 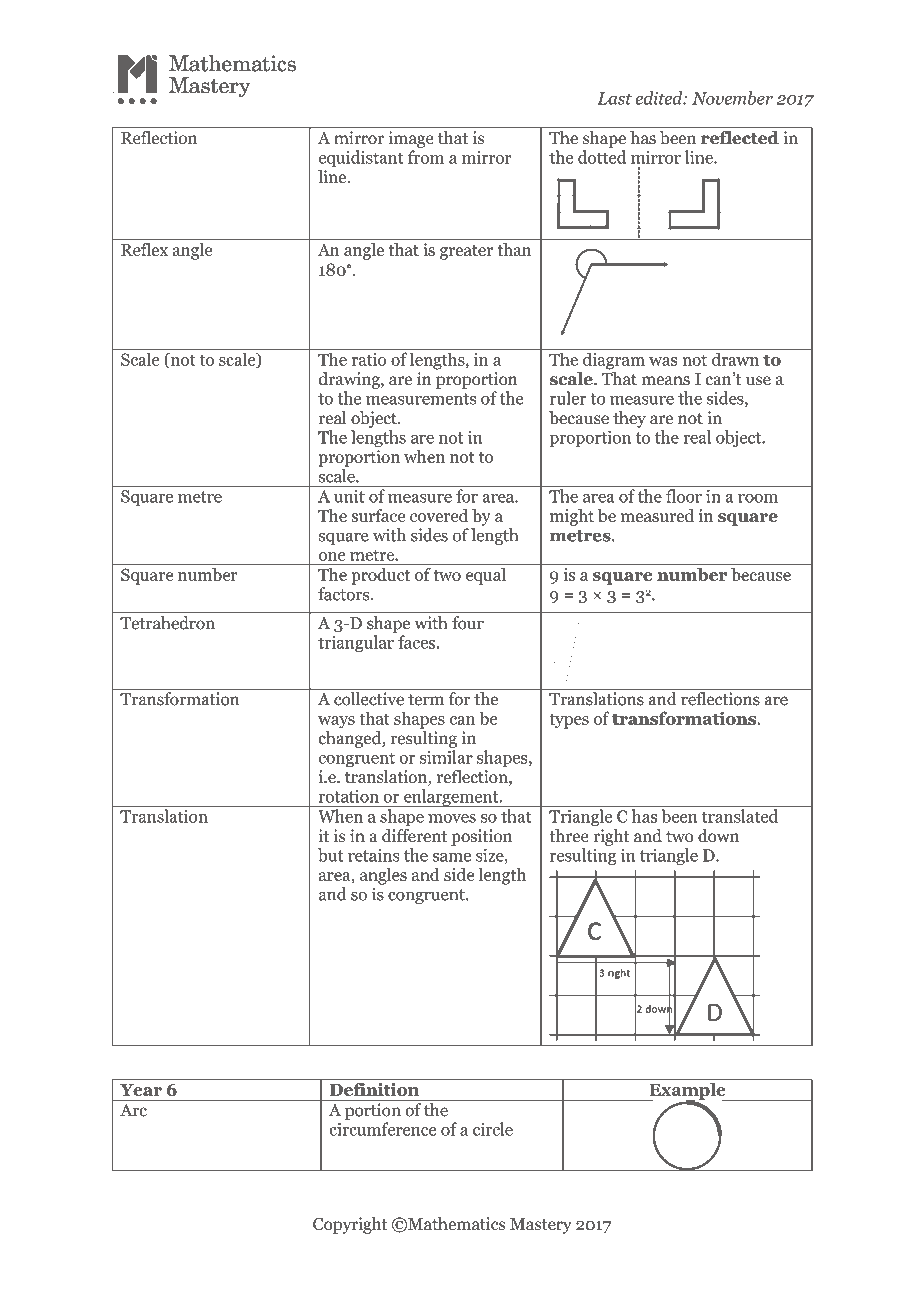 What do you see at coordinates (740, 137) in the image?
I see `reflected` at bounding box center [740, 137].
